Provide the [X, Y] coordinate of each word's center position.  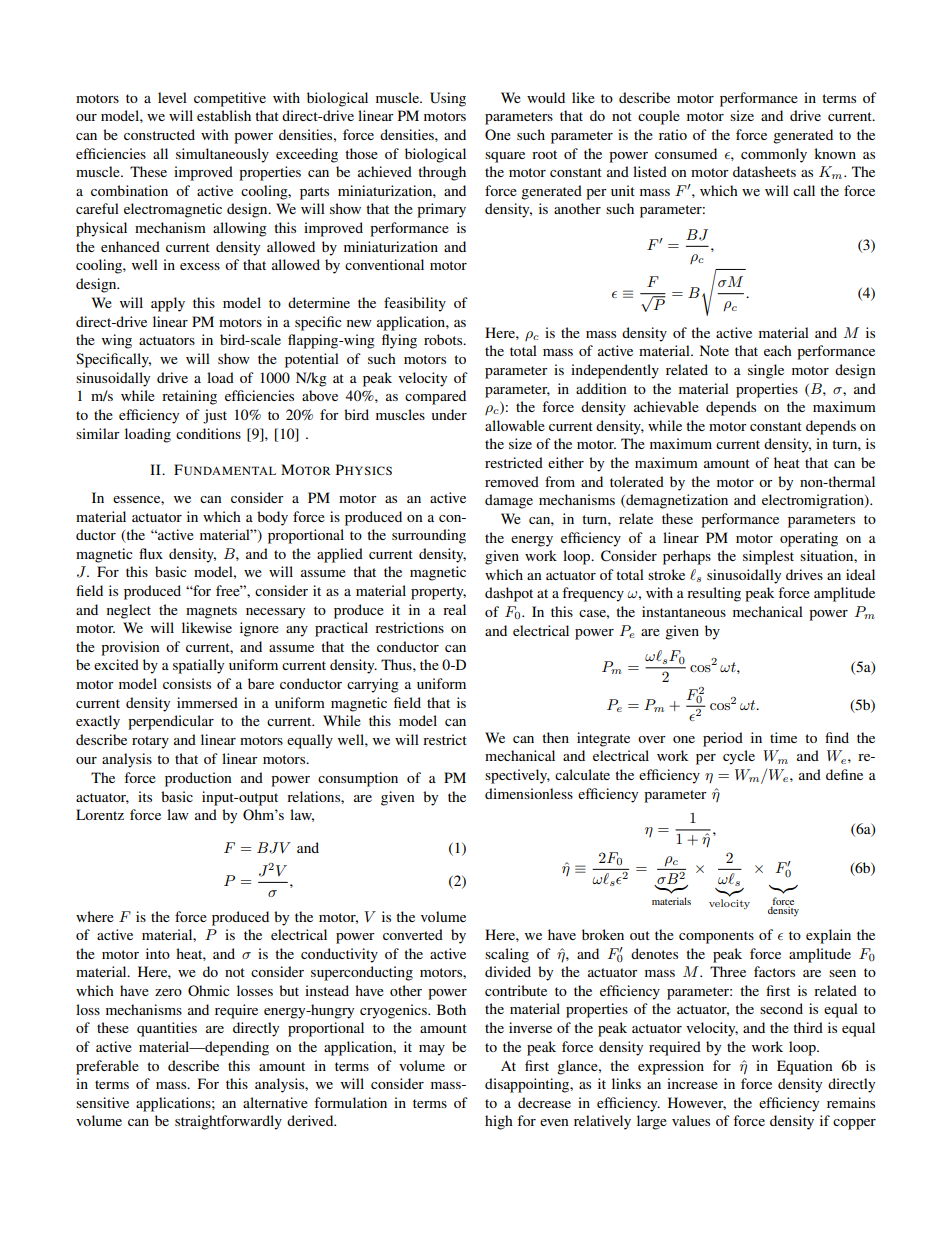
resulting [714, 594]
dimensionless [529, 793]
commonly [774, 155]
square [505, 157]
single [766, 371]
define [844, 774]
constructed [159, 134]
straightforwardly [228, 1122]
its [145, 796]
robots [444, 339]
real [454, 609]
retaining [189, 397]
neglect [129, 611]
